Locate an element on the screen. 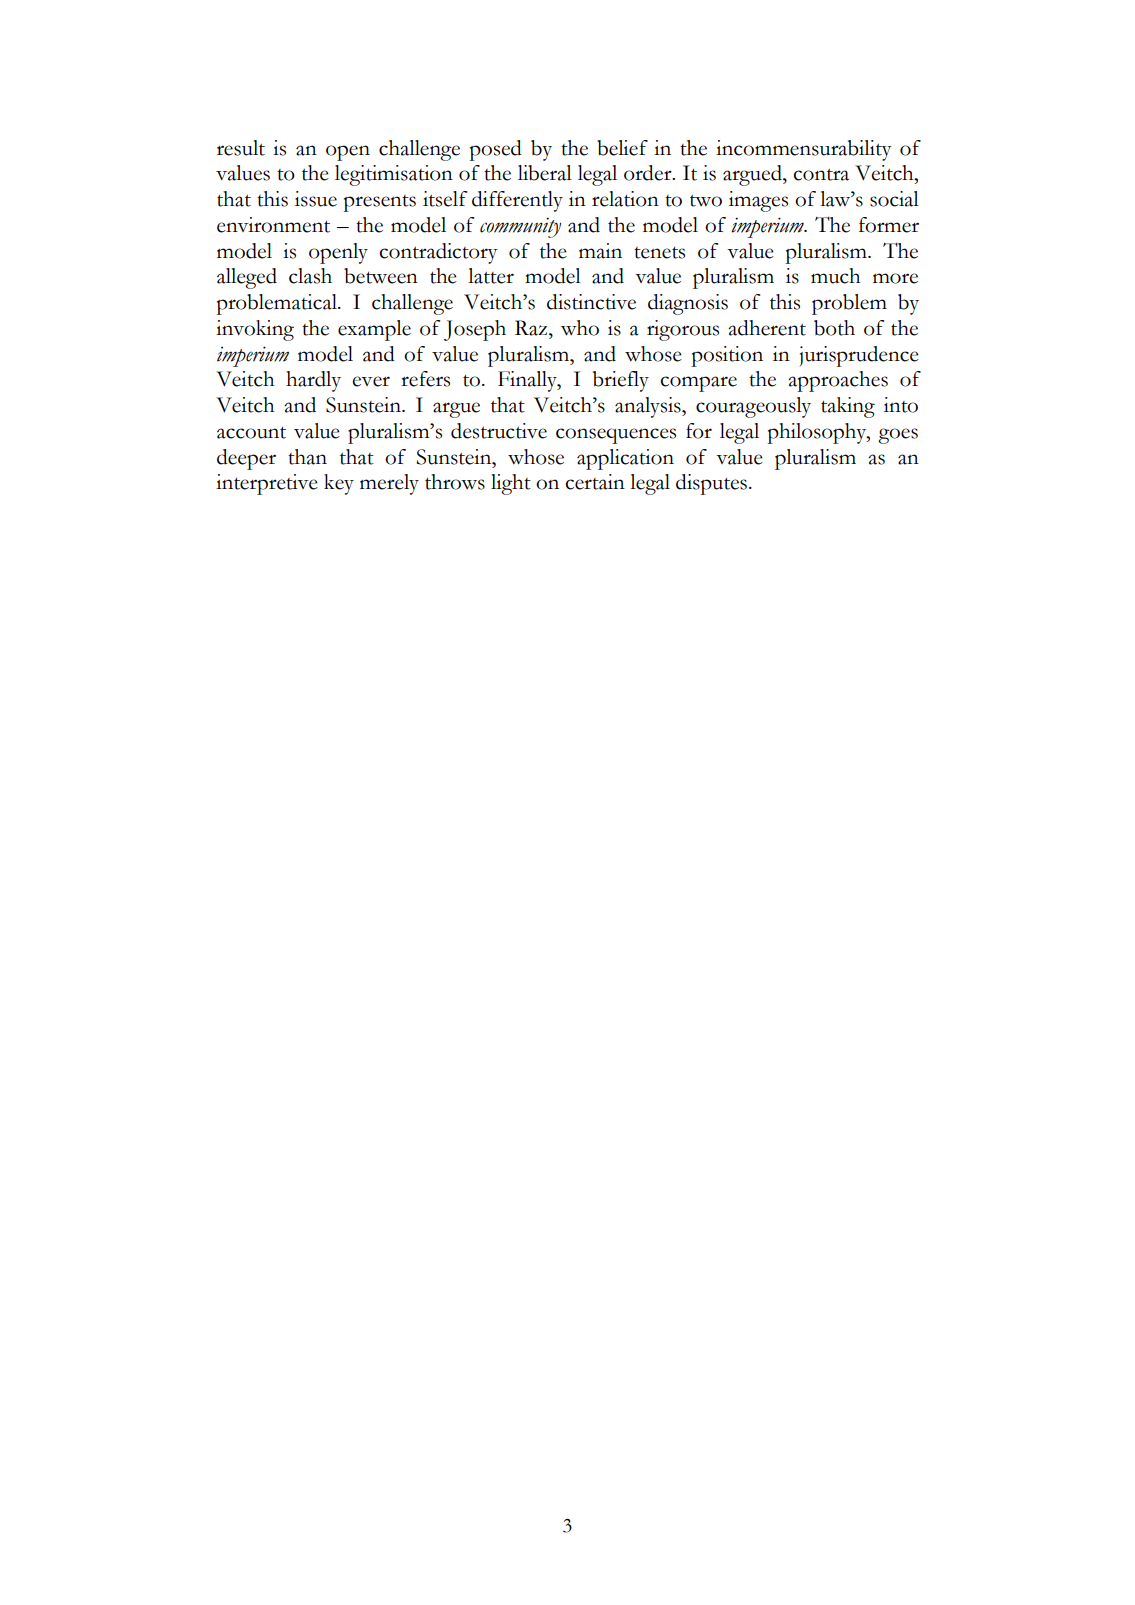  approaches is located at coordinates (838, 381).
